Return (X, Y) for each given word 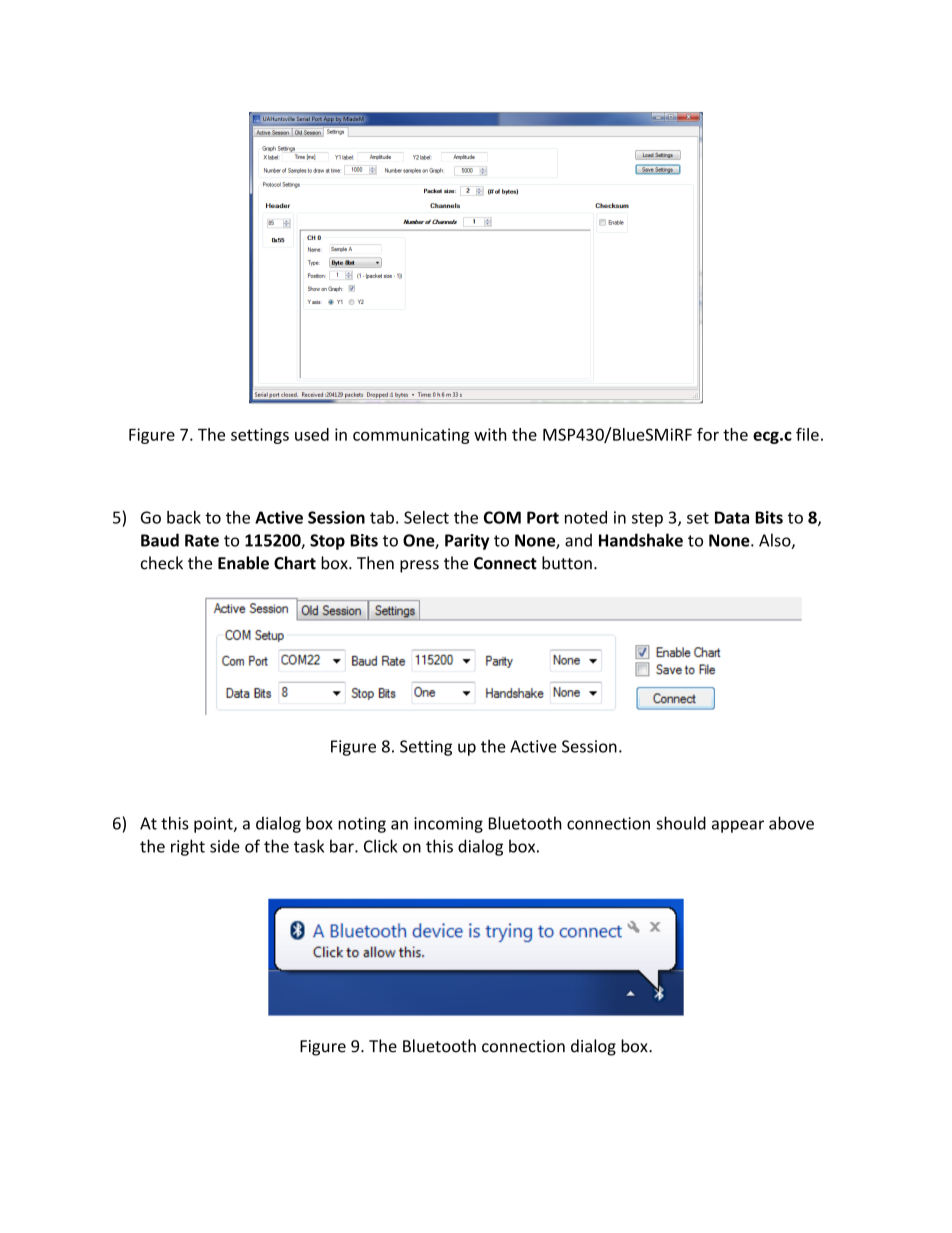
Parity (467, 542)
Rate (202, 540)
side (225, 846)
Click (380, 846)
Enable (243, 563)
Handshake (641, 540)
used (312, 434)
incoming (448, 825)
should (681, 823)
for (708, 434)
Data (732, 517)
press (419, 566)
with (490, 434)
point (214, 825)
